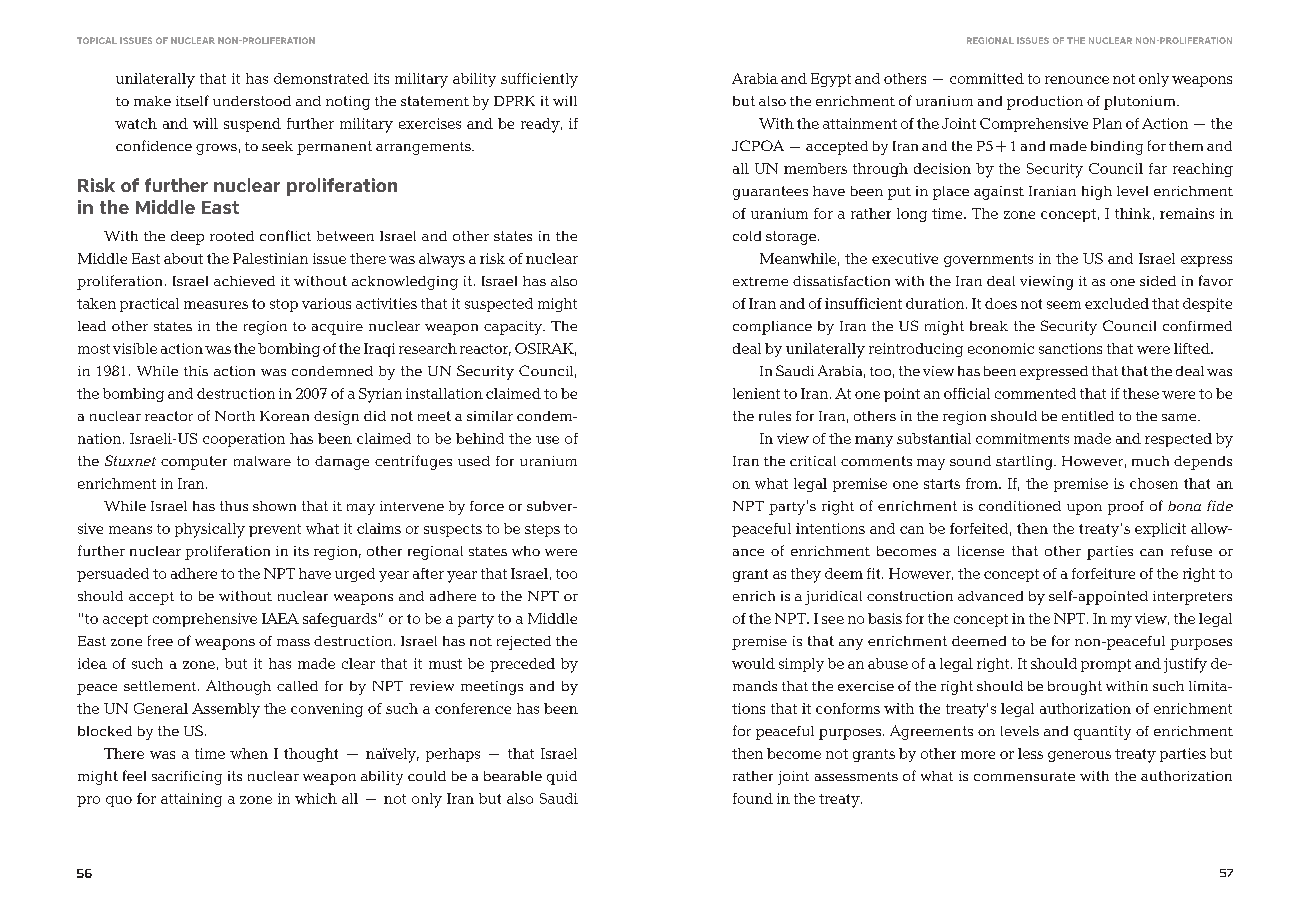  I want to click on extreme, so click(760, 281).
